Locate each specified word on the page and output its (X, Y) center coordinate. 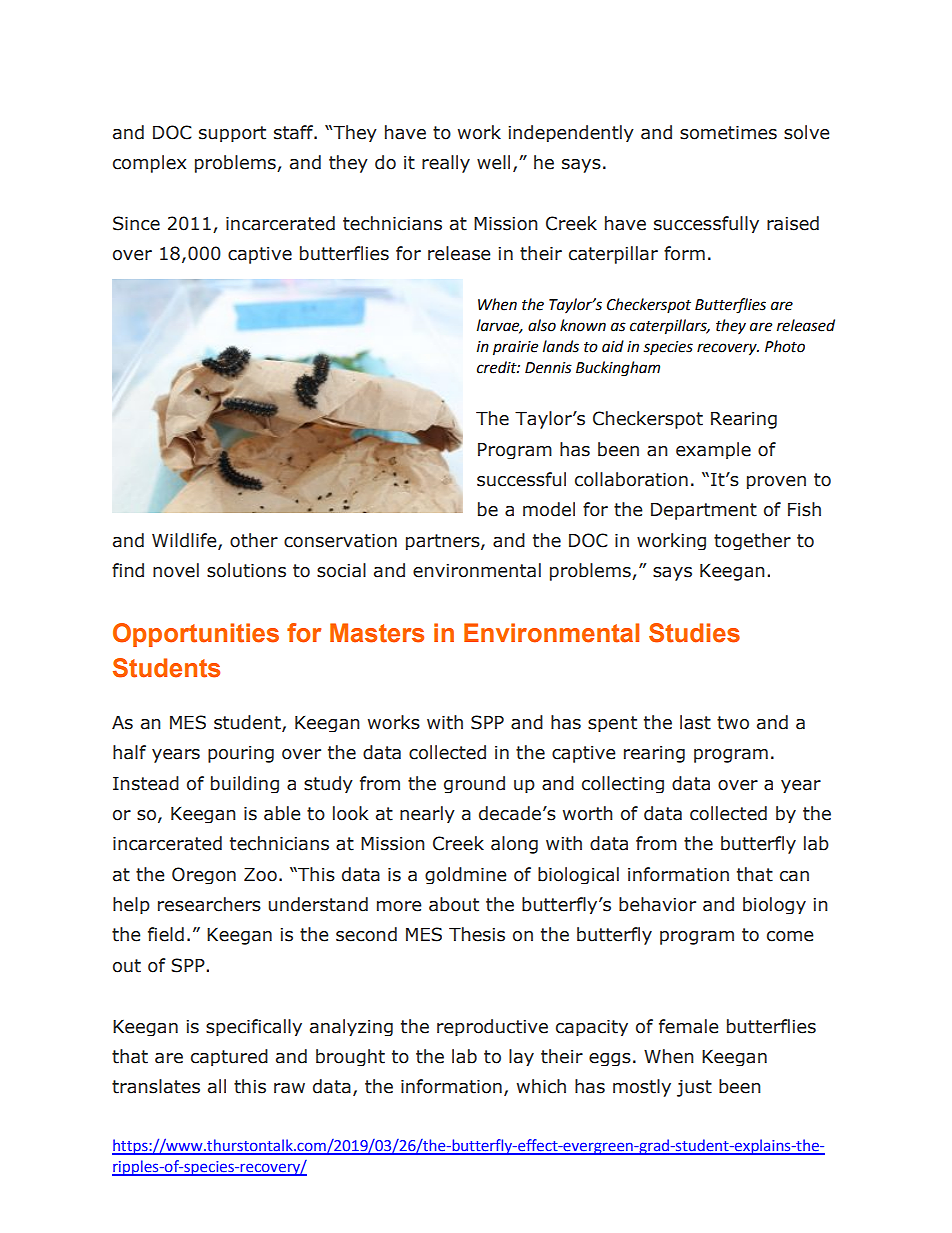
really (446, 164)
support (232, 134)
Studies (694, 633)
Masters (377, 633)
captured (229, 1057)
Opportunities (196, 635)
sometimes (728, 133)
